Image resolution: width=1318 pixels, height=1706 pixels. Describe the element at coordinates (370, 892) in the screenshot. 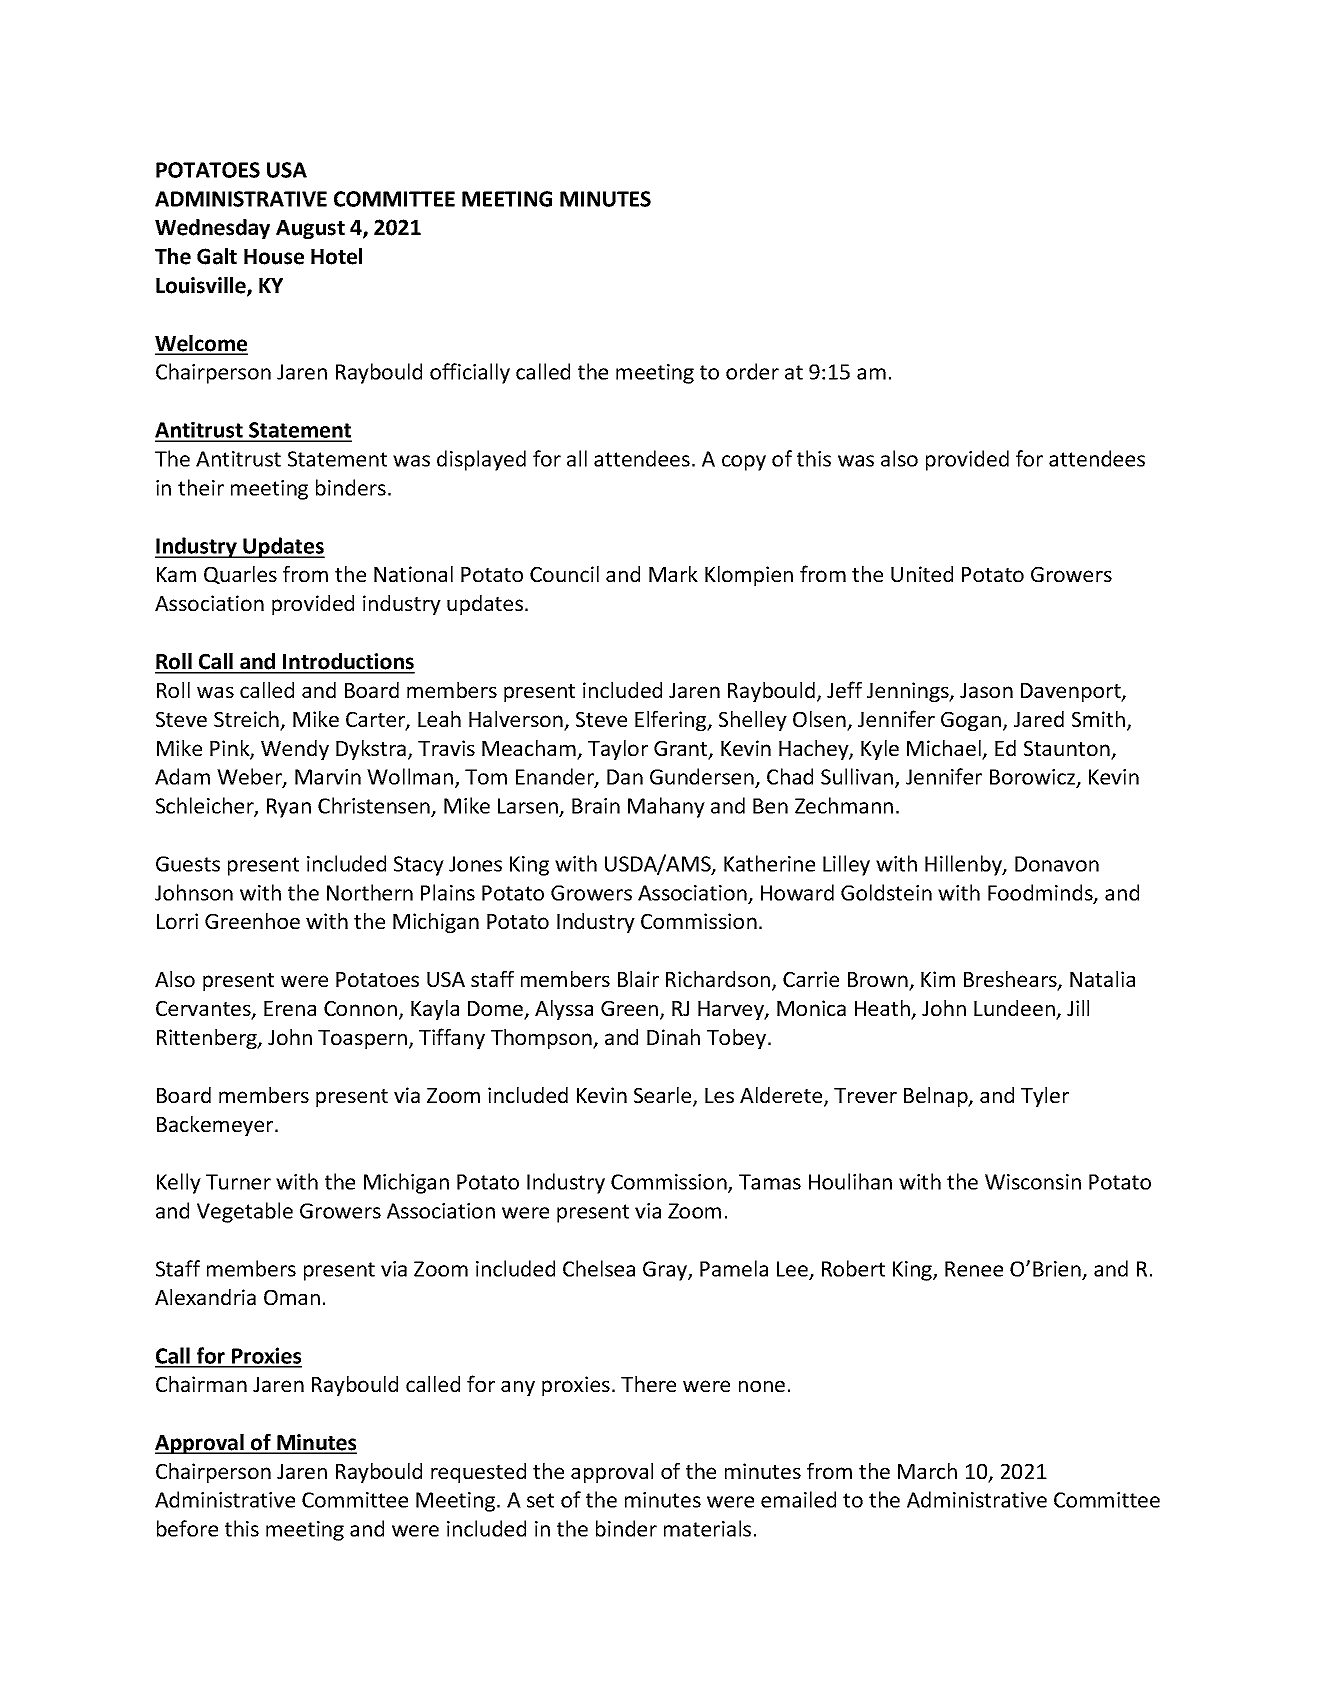

I see `Northern` at that location.
